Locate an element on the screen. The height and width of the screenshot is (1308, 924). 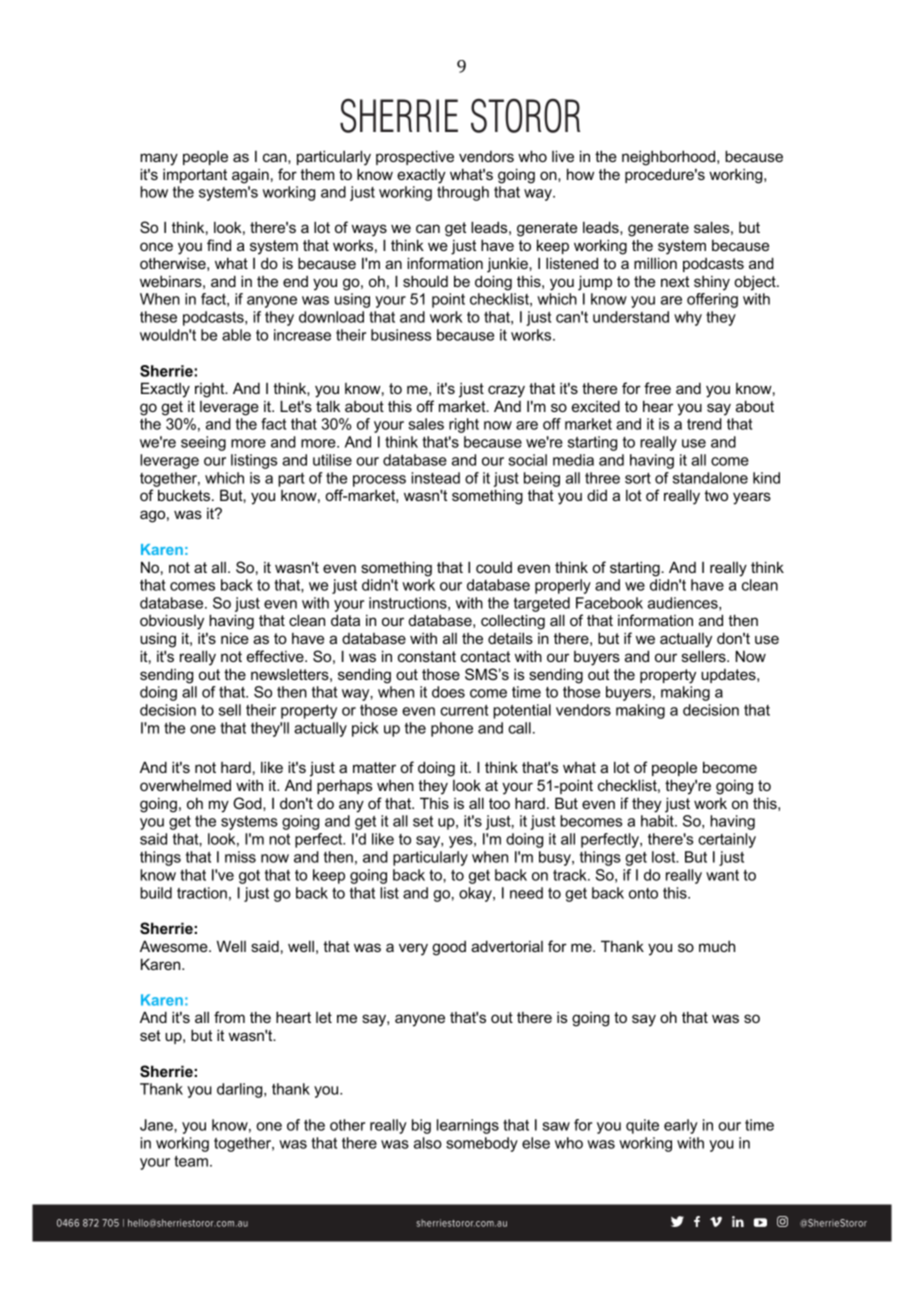
updates is located at coordinates (729, 676).
